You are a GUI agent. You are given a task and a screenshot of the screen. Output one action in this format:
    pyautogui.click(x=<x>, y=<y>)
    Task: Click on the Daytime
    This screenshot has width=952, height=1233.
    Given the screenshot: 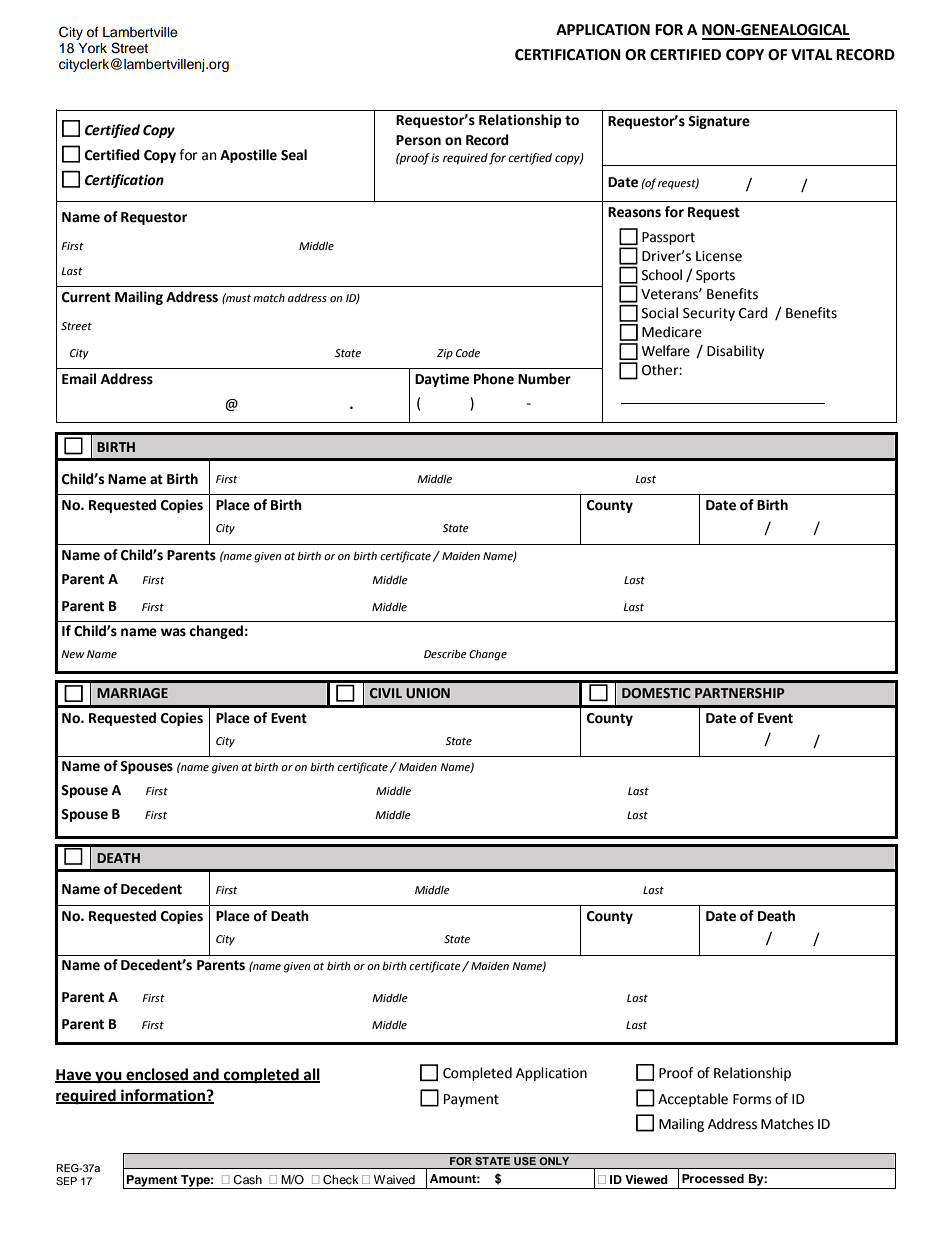 What is the action you would take?
    pyautogui.click(x=442, y=380)
